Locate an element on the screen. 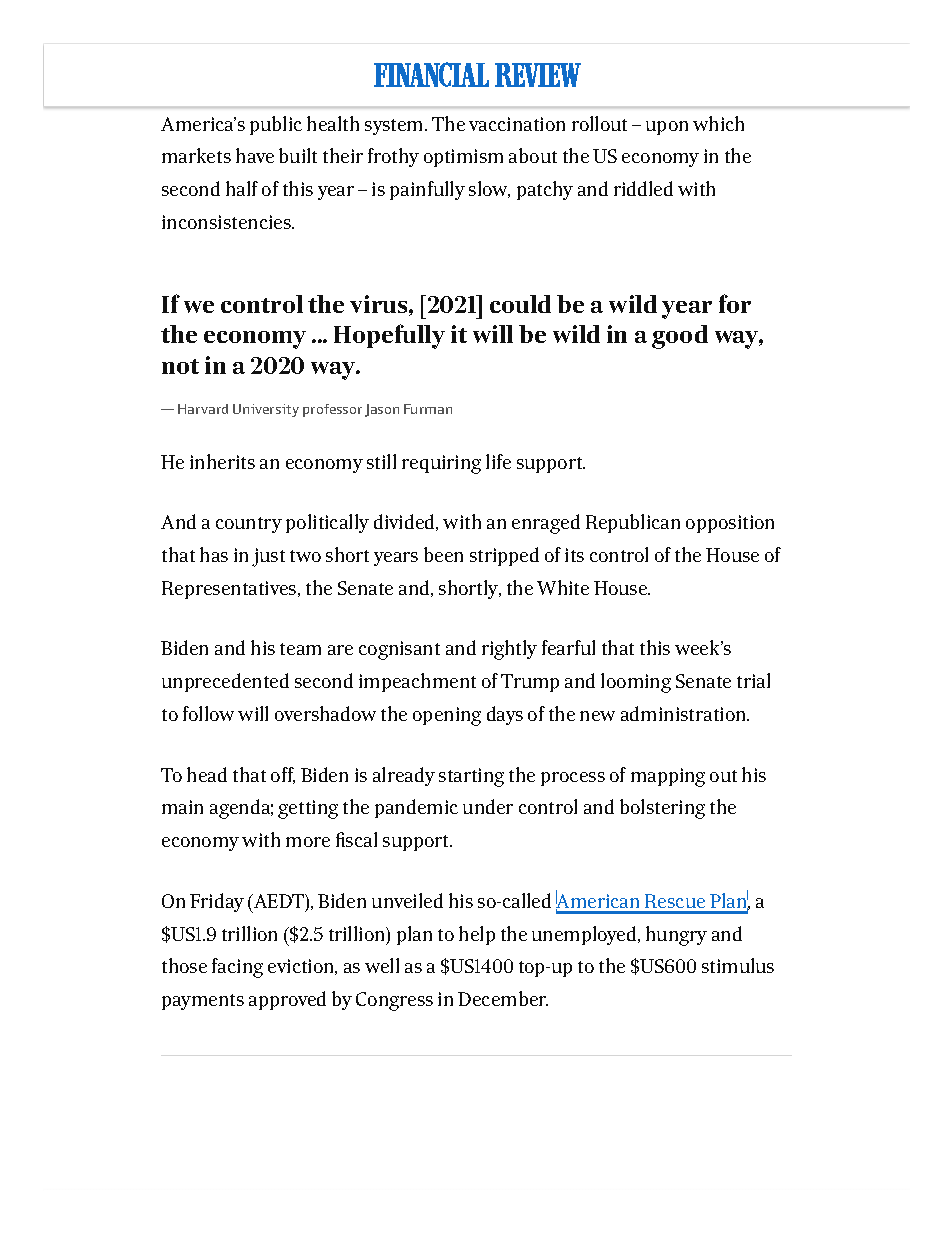 This screenshot has height=1233, width=952. administration is located at coordinates (684, 713).
